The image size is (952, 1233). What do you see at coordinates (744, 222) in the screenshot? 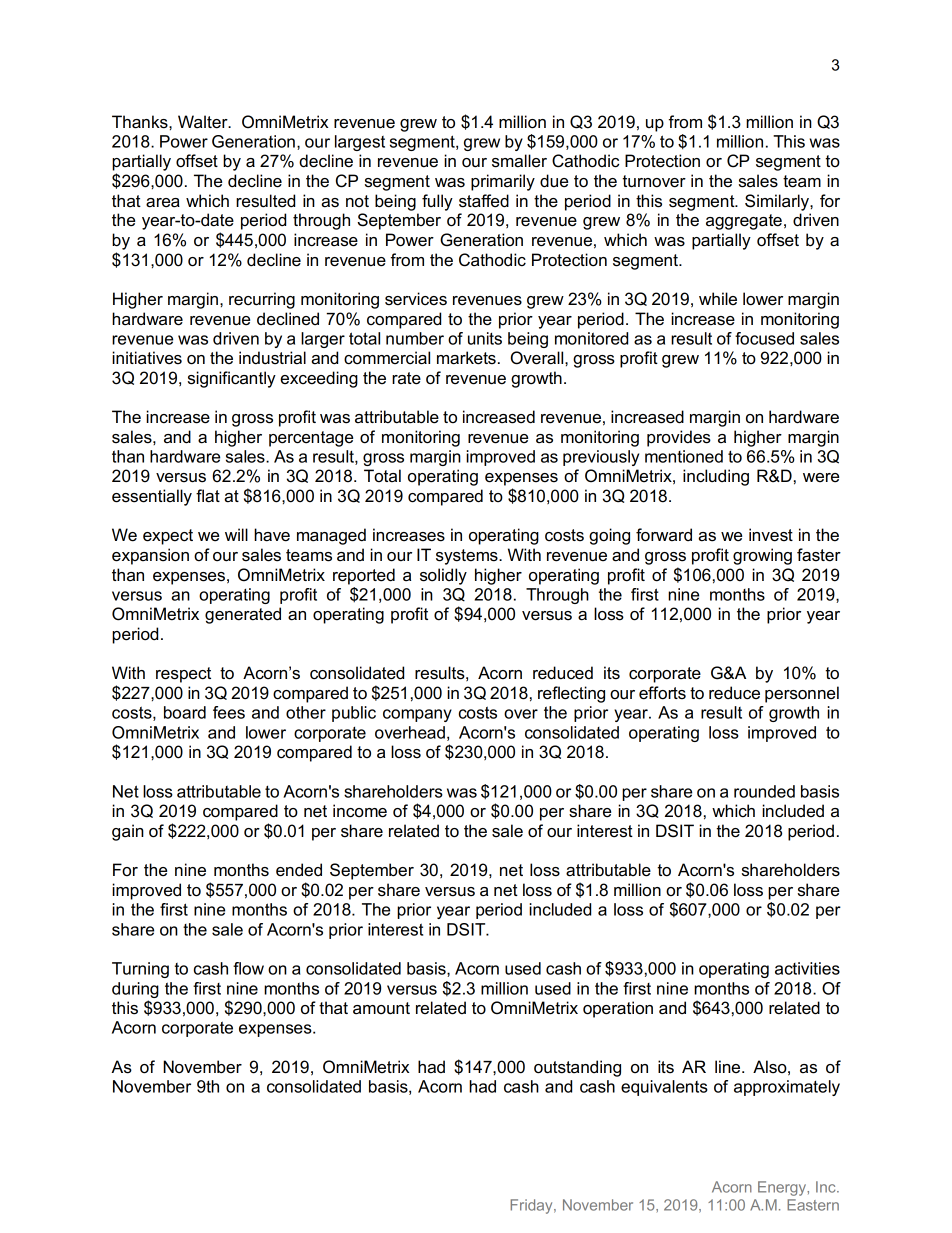
I see `aggregate` at bounding box center [744, 222].
